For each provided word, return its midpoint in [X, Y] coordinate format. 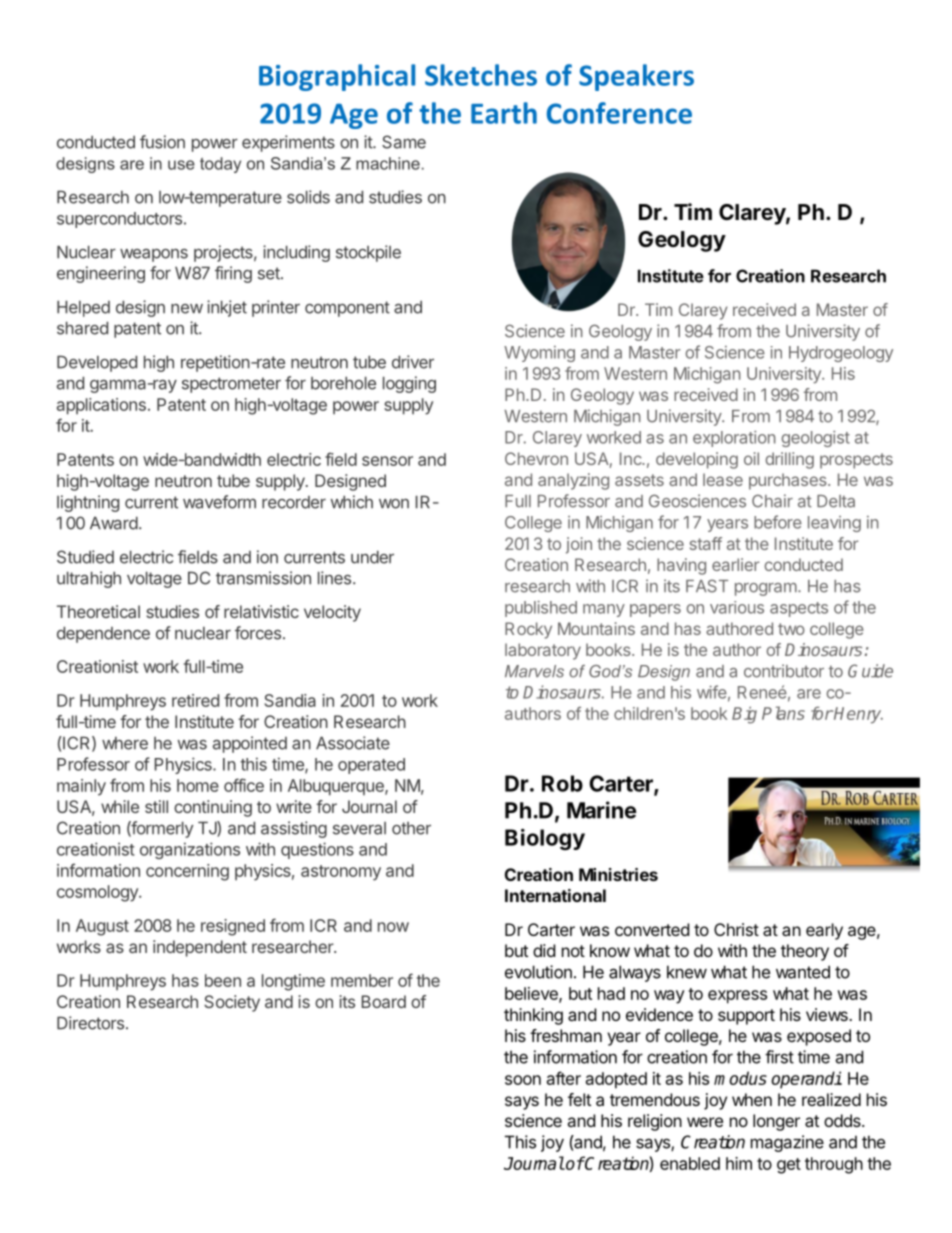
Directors [90, 1023]
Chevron [536, 458]
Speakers [636, 77]
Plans [783, 713]
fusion [162, 142]
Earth [504, 113]
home [198, 785]
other [411, 828]
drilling [789, 460]
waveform [219, 502]
